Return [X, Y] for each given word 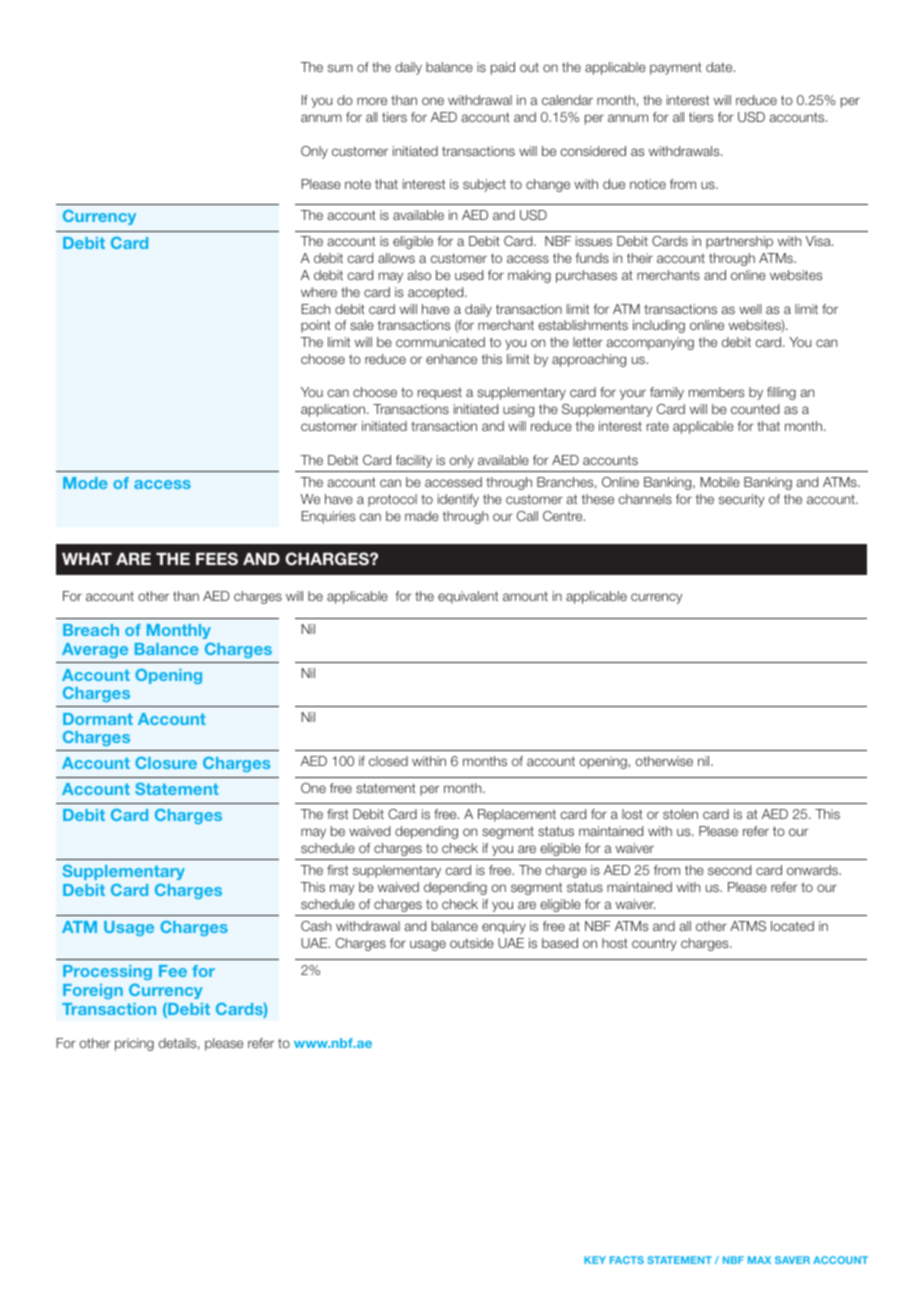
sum [340, 68]
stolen [680, 814]
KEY [595, 1260]
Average [95, 650]
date [720, 67]
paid [503, 68]
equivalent [468, 597]
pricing [134, 1044]
